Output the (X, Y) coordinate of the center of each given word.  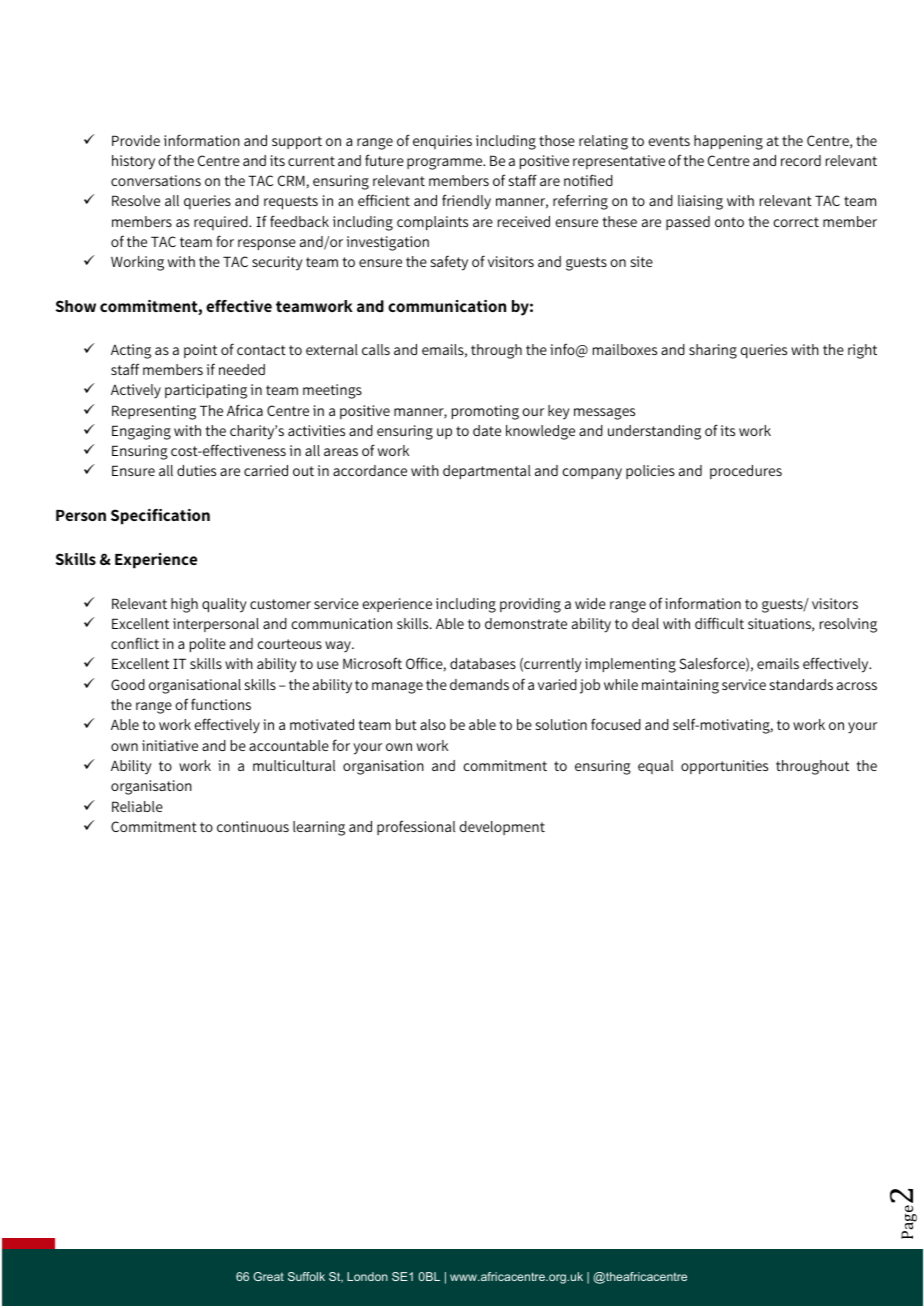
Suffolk (306, 1276)
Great (268, 1276)
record (801, 160)
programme (446, 164)
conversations (156, 180)
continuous (253, 826)
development (502, 828)
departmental (487, 472)
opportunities (724, 767)
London (367, 1276)
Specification (160, 517)
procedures (746, 472)
